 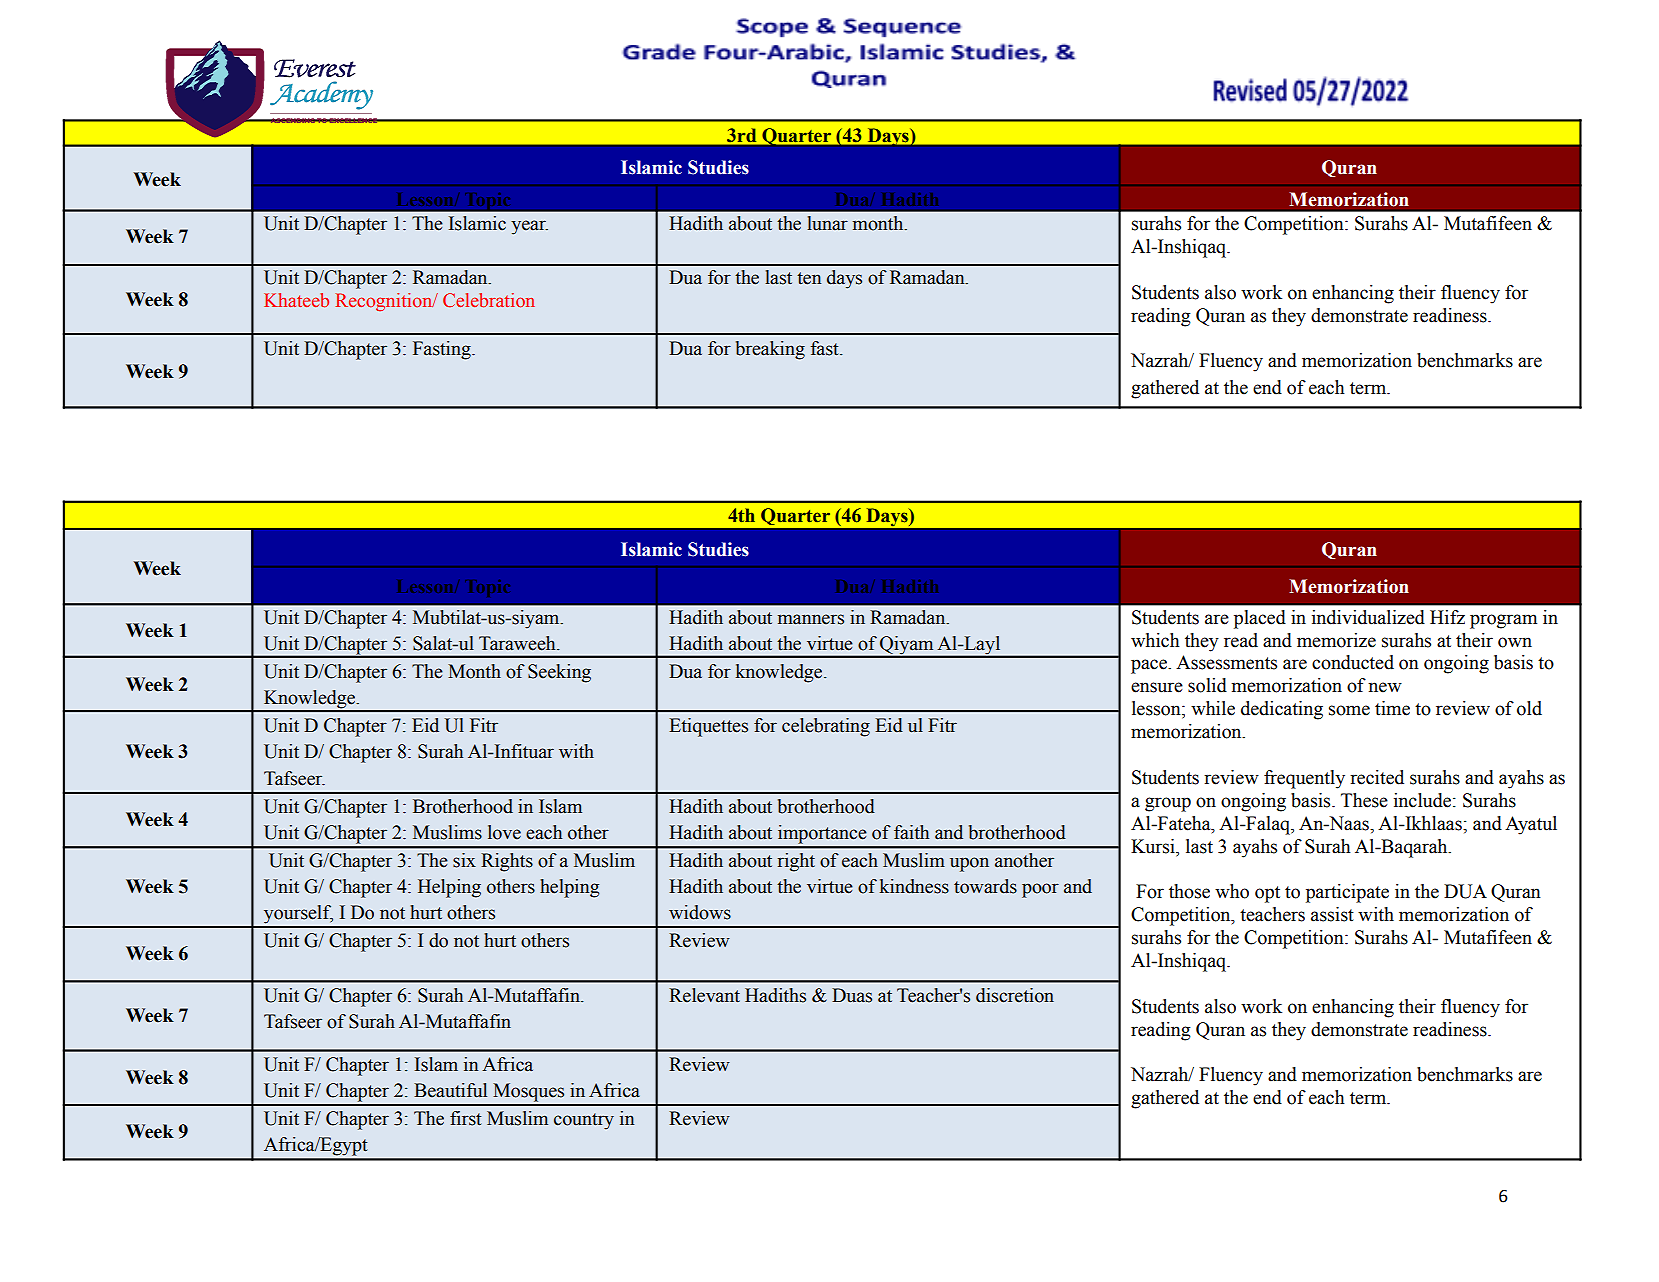 I want to click on year, so click(x=529, y=227).
